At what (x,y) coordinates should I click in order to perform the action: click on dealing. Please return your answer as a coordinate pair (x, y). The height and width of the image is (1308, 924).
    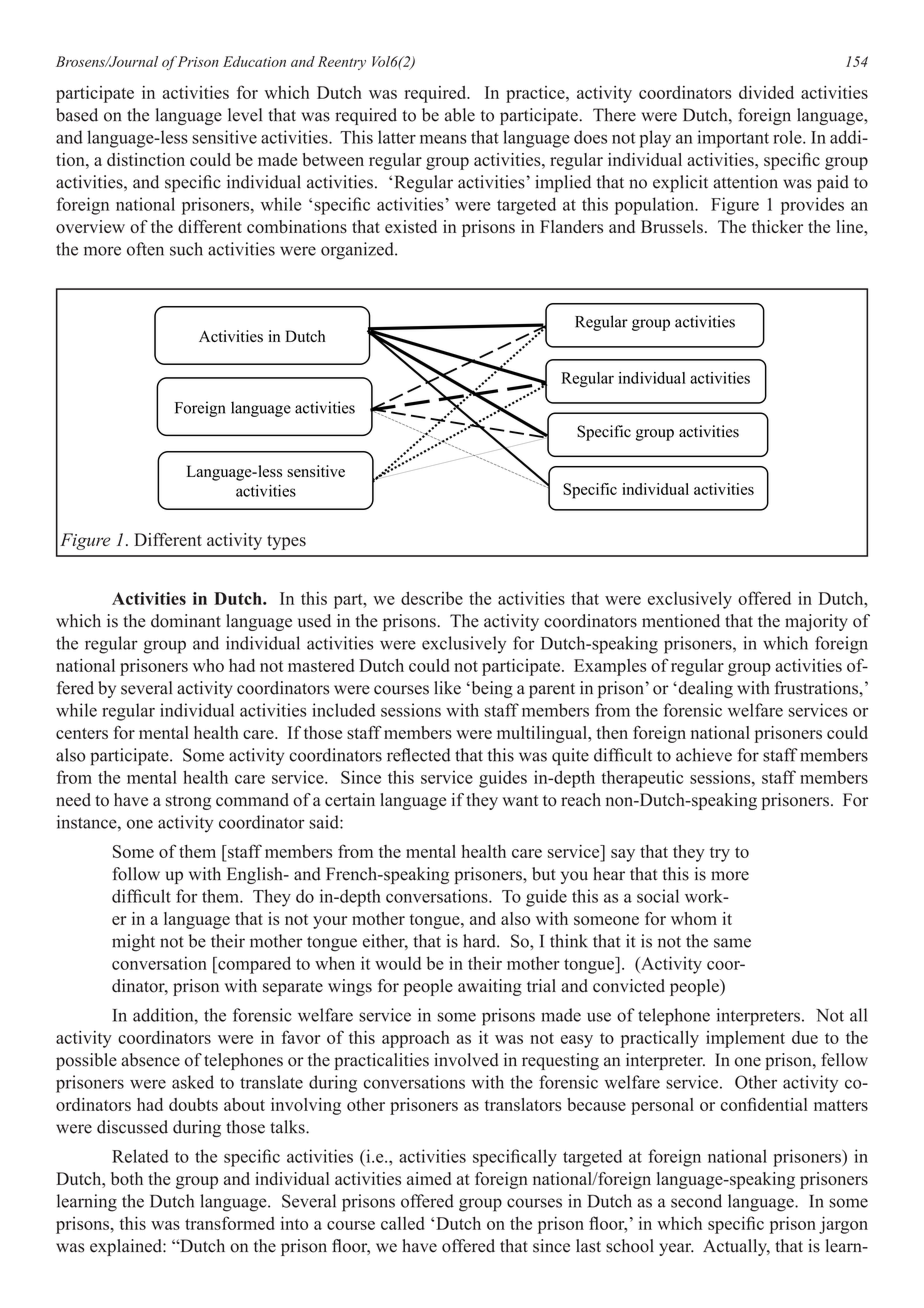
    Looking at the image, I should click on (704, 689).
